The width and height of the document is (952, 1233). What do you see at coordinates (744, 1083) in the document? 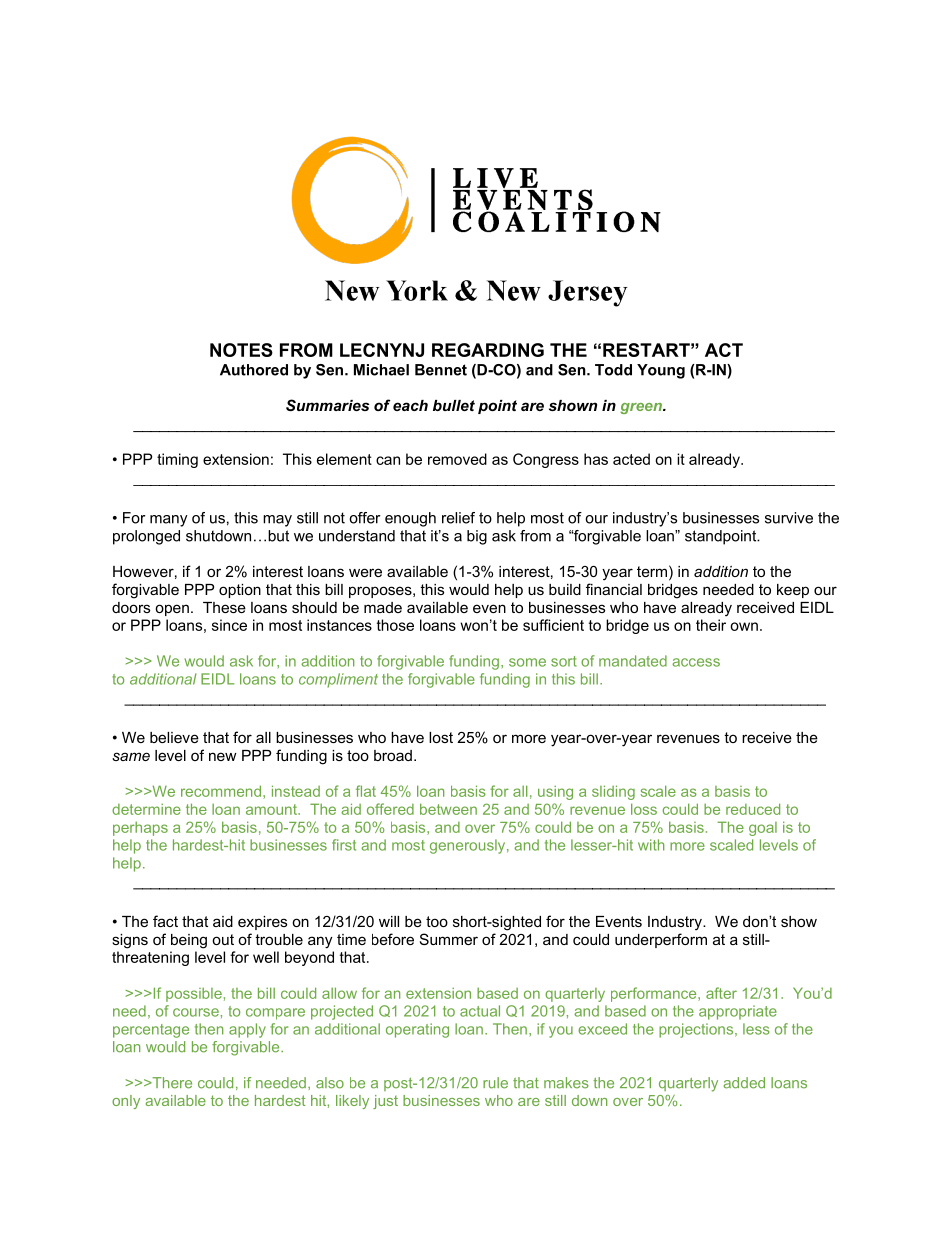
I see `added` at bounding box center [744, 1083].
